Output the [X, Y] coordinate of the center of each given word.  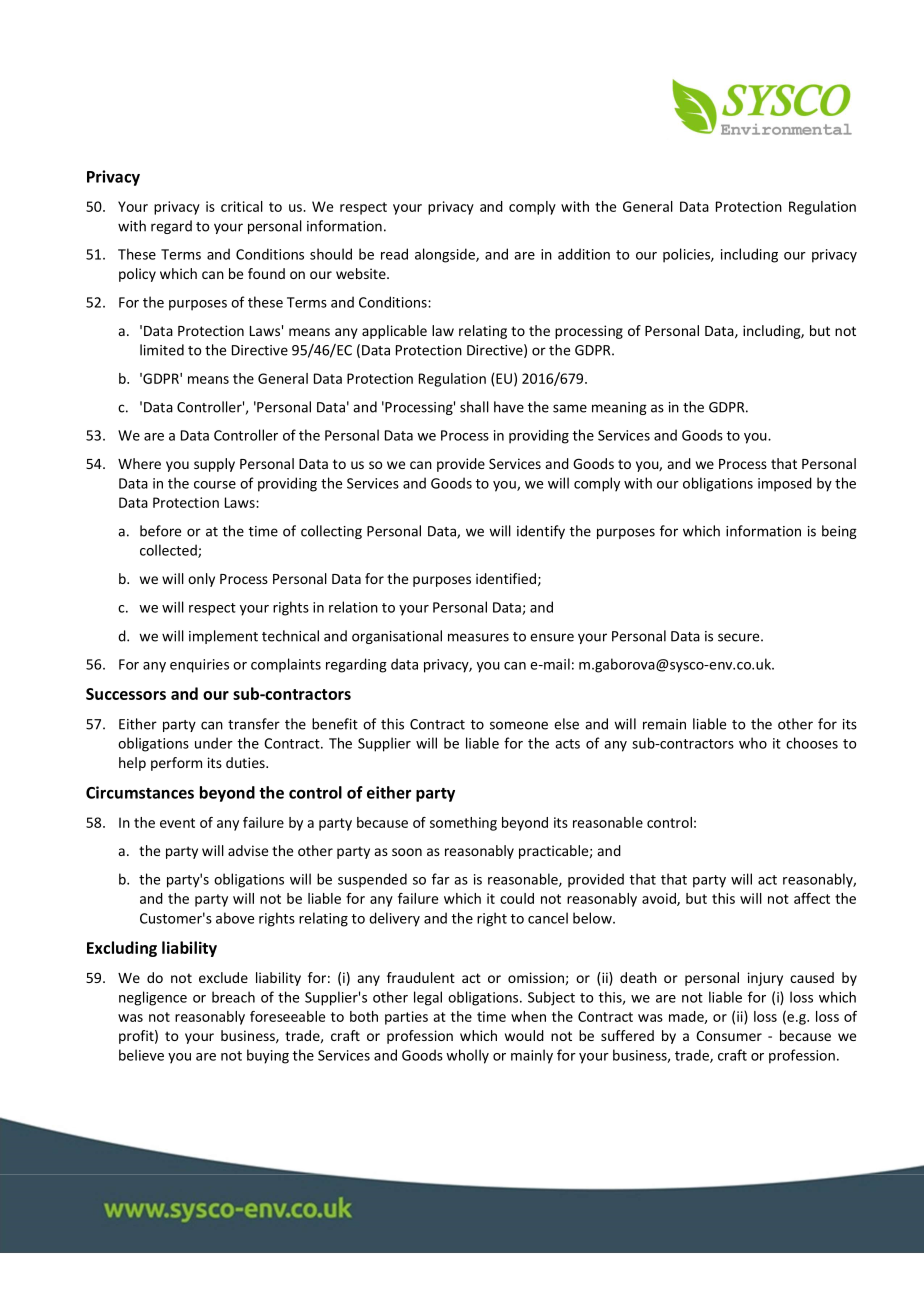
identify [541, 532]
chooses [812, 743]
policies [687, 255]
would [524, 1035]
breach [233, 997]
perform [176, 764]
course [215, 485]
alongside [446, 255]
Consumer [729, 1035]
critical [242, 206]
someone [519, 725]
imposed [785, 484]
